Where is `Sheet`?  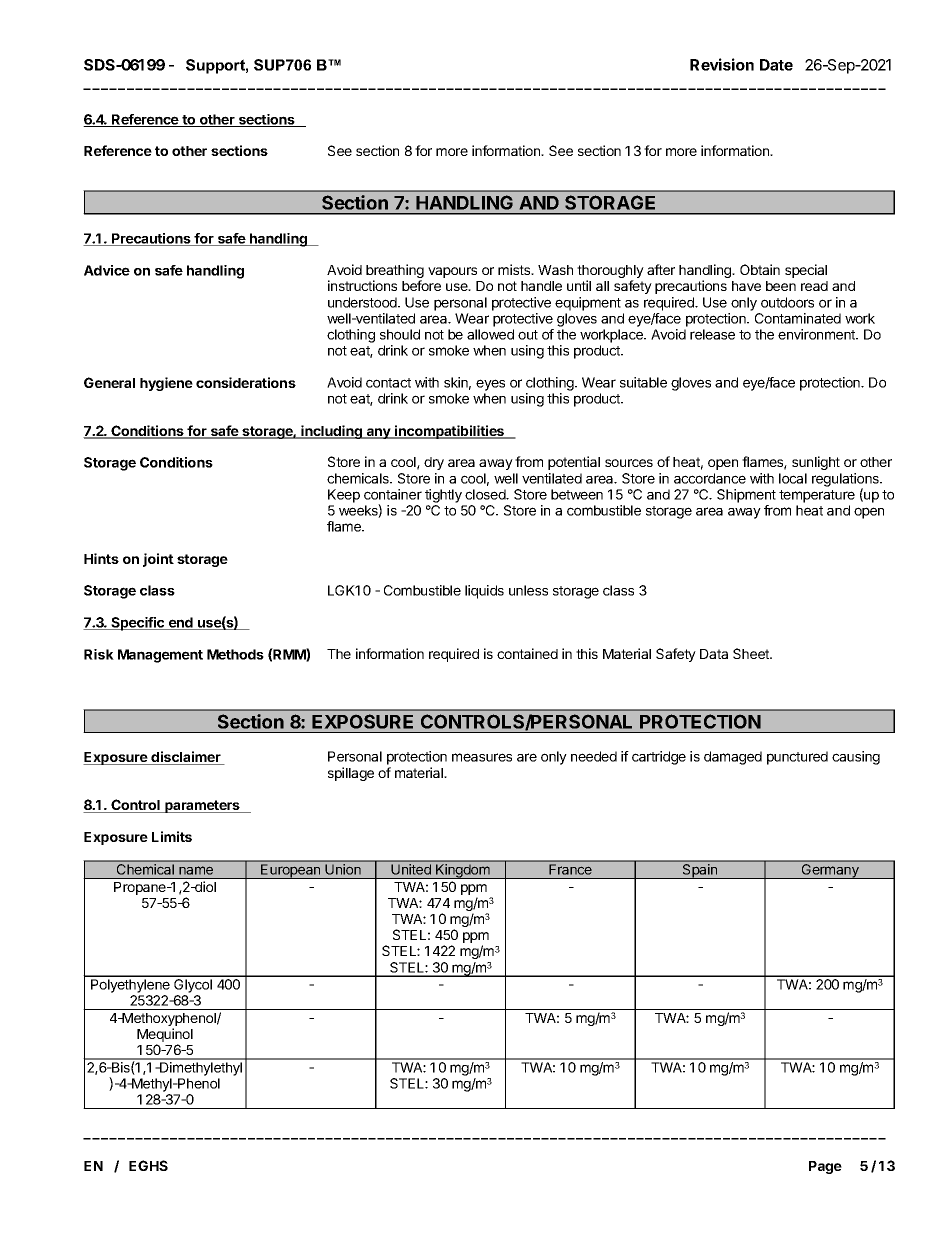
Sheet is located at coordinates (752, 653).
